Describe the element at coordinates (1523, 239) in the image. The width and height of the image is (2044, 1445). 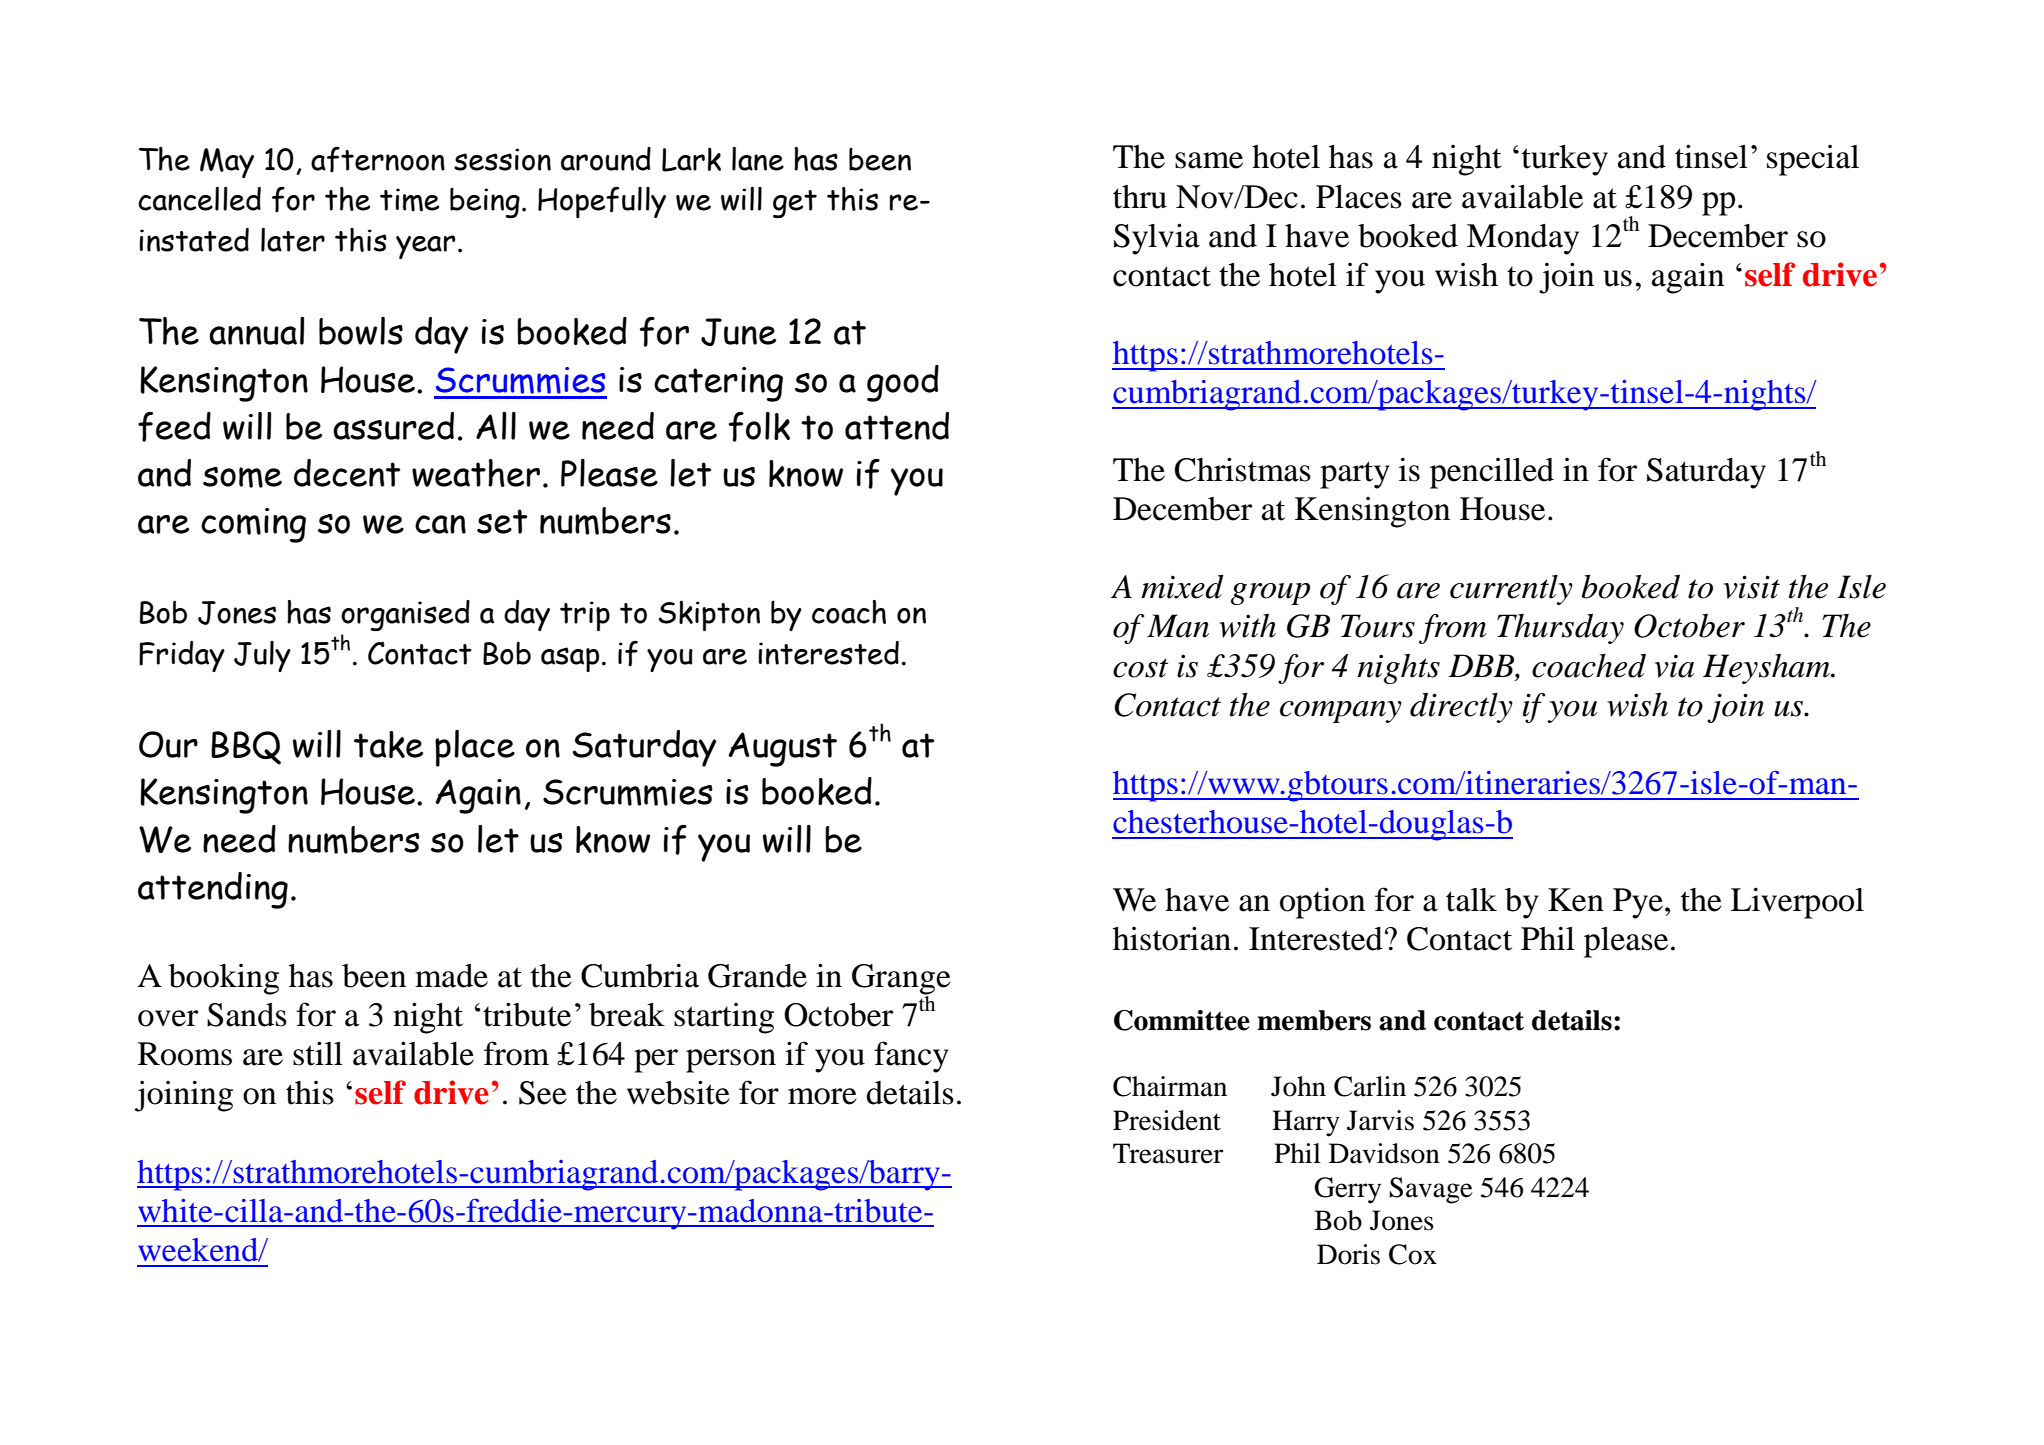
I see `Monday` at that location.
